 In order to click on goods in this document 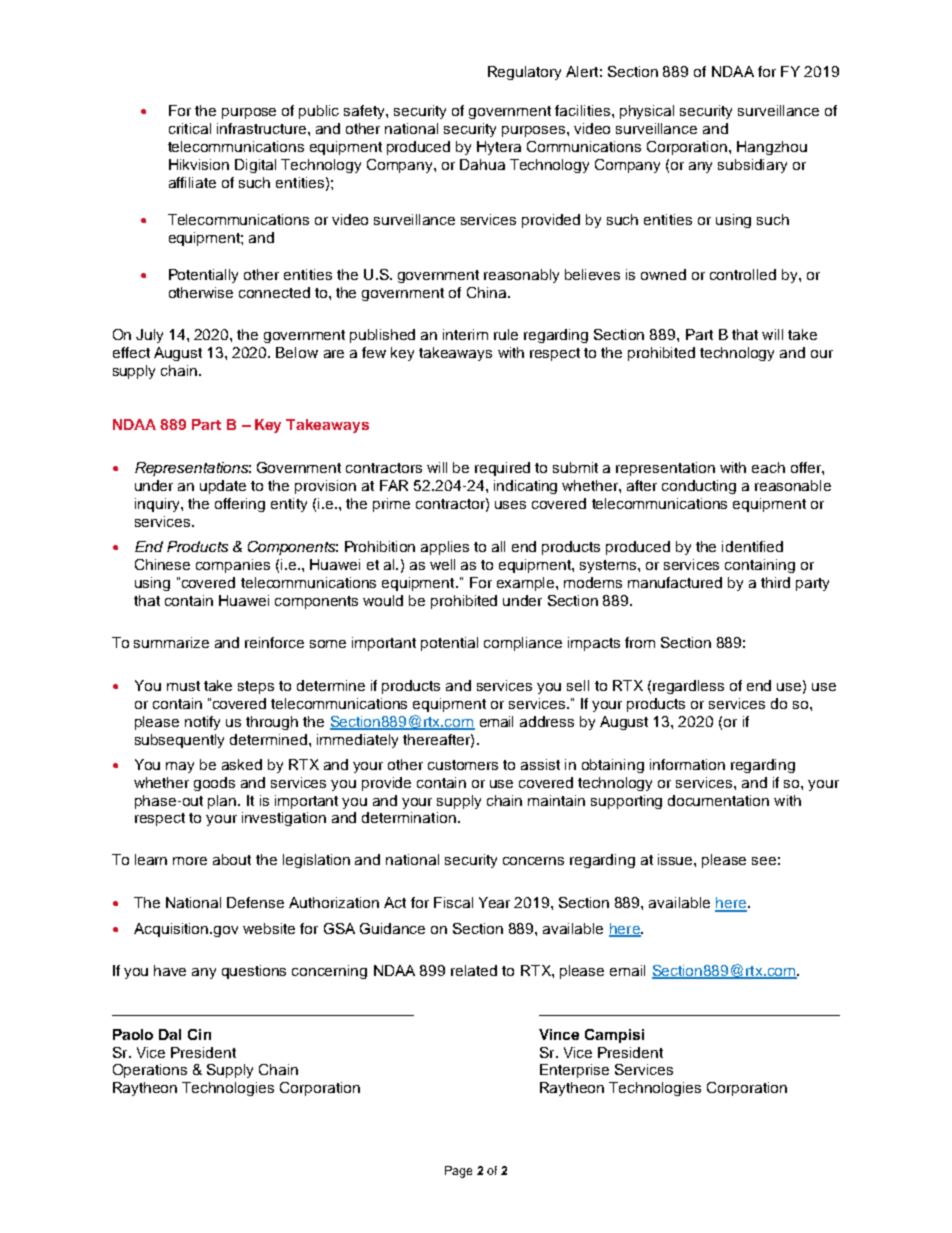, I will do `click(214, 784)`.
